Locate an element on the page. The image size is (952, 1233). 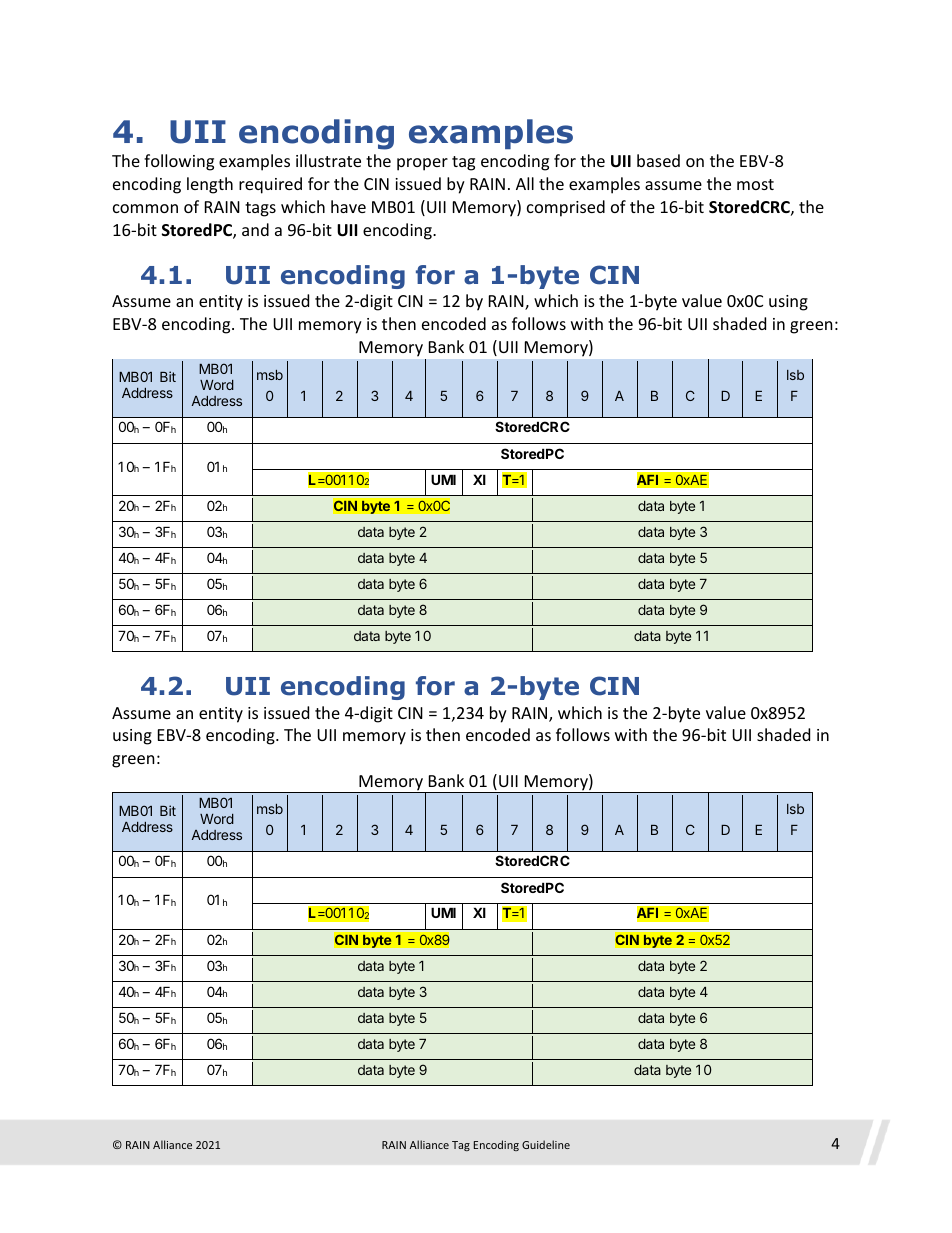
Guideline is located at coordinates (546, 1144).
